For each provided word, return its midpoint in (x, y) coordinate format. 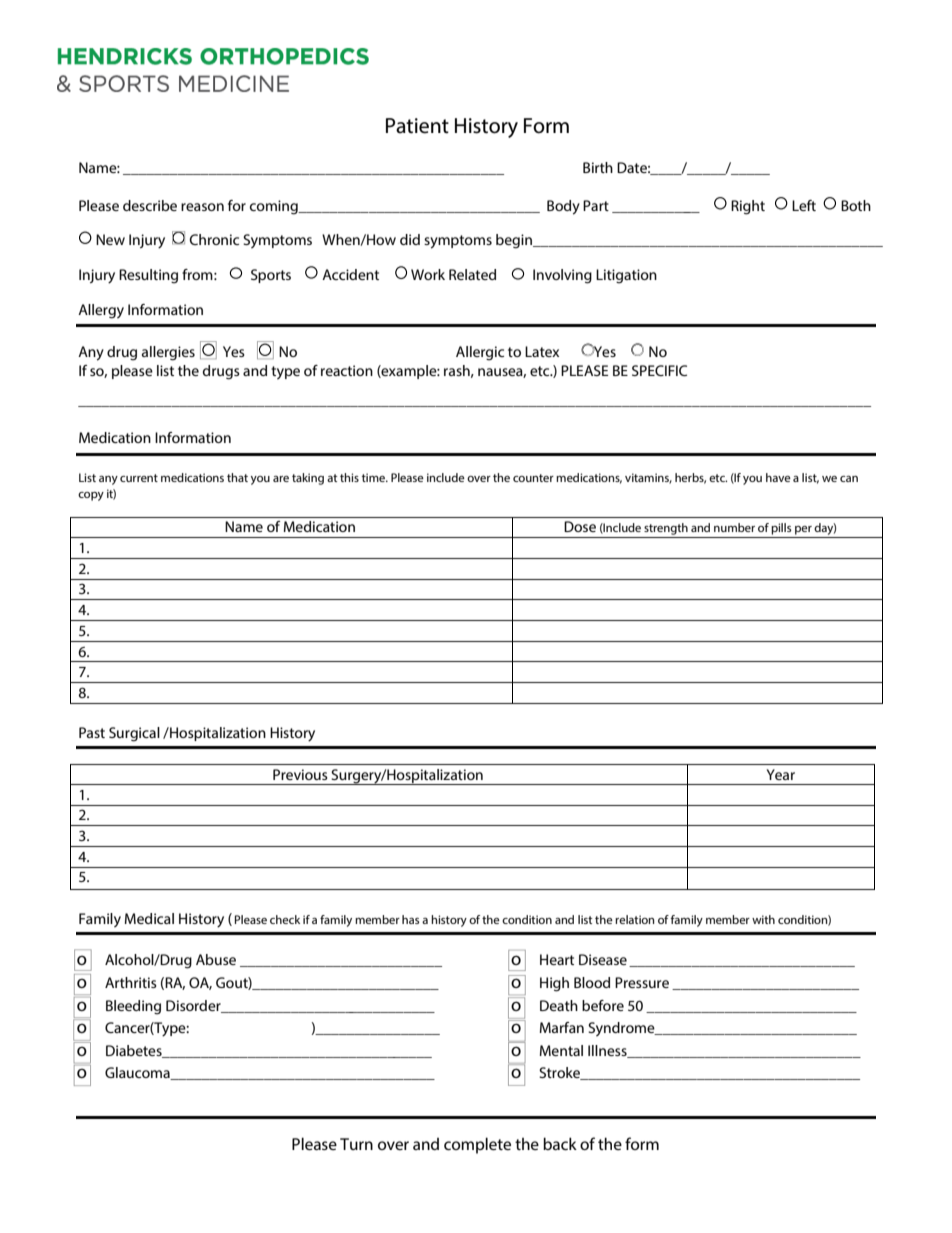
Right (748, 207)
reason (202, 207)
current (139, 478)
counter (533, 478)
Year (781, 774)
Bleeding (133, 1007)
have (778, 477)
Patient (417, 126)
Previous (300, 774)
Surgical (134, 734)
